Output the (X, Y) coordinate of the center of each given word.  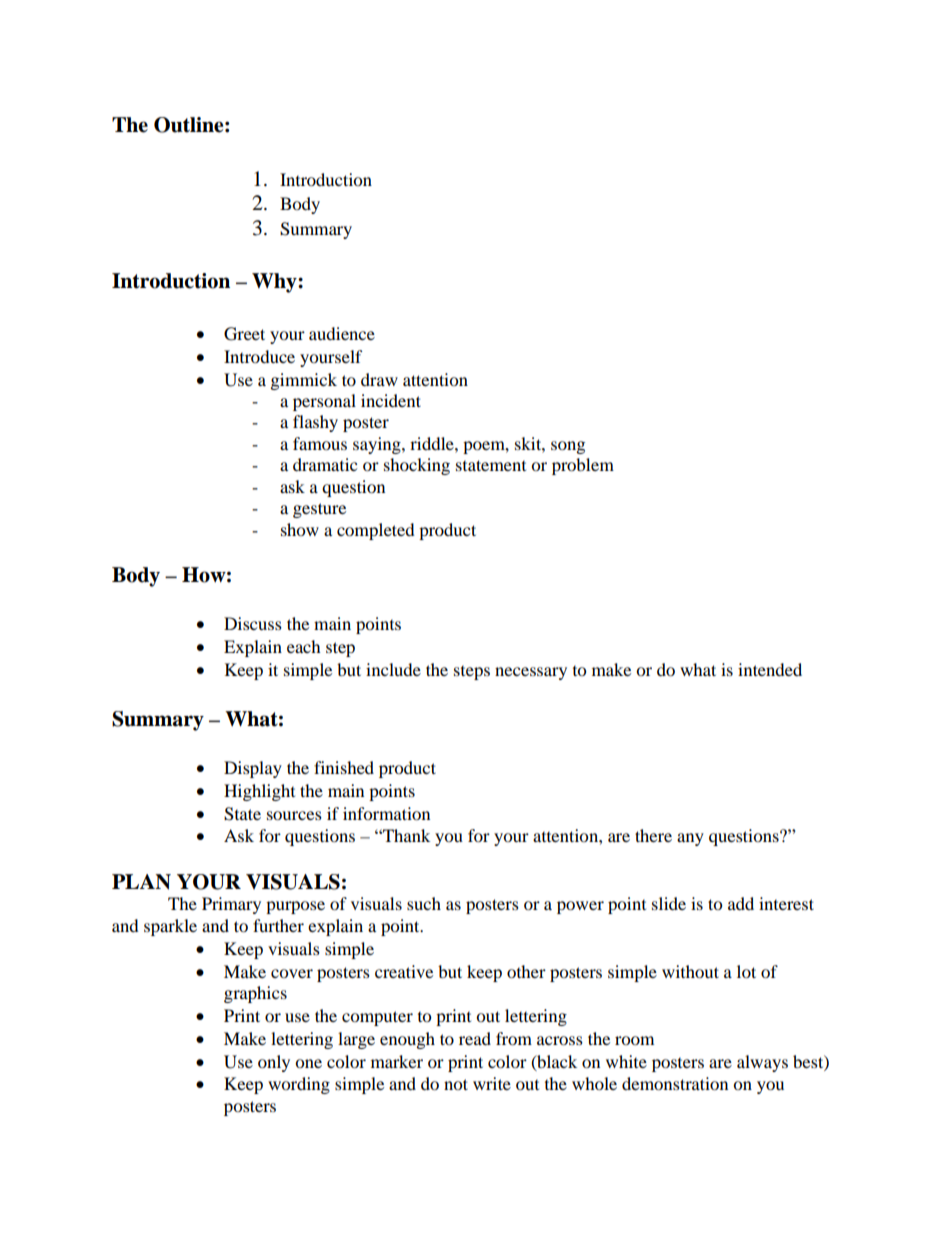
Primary (231, 905)
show (300, 529)
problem (583, 466)
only (274, 1063)
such (424, 903)
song (568, 447)
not (456, 1084)
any (690, 839)
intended (770, 669)
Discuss (253, 623)
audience (342, 333)
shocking (417, 466)
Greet (244, 334)
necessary (531, 673)
